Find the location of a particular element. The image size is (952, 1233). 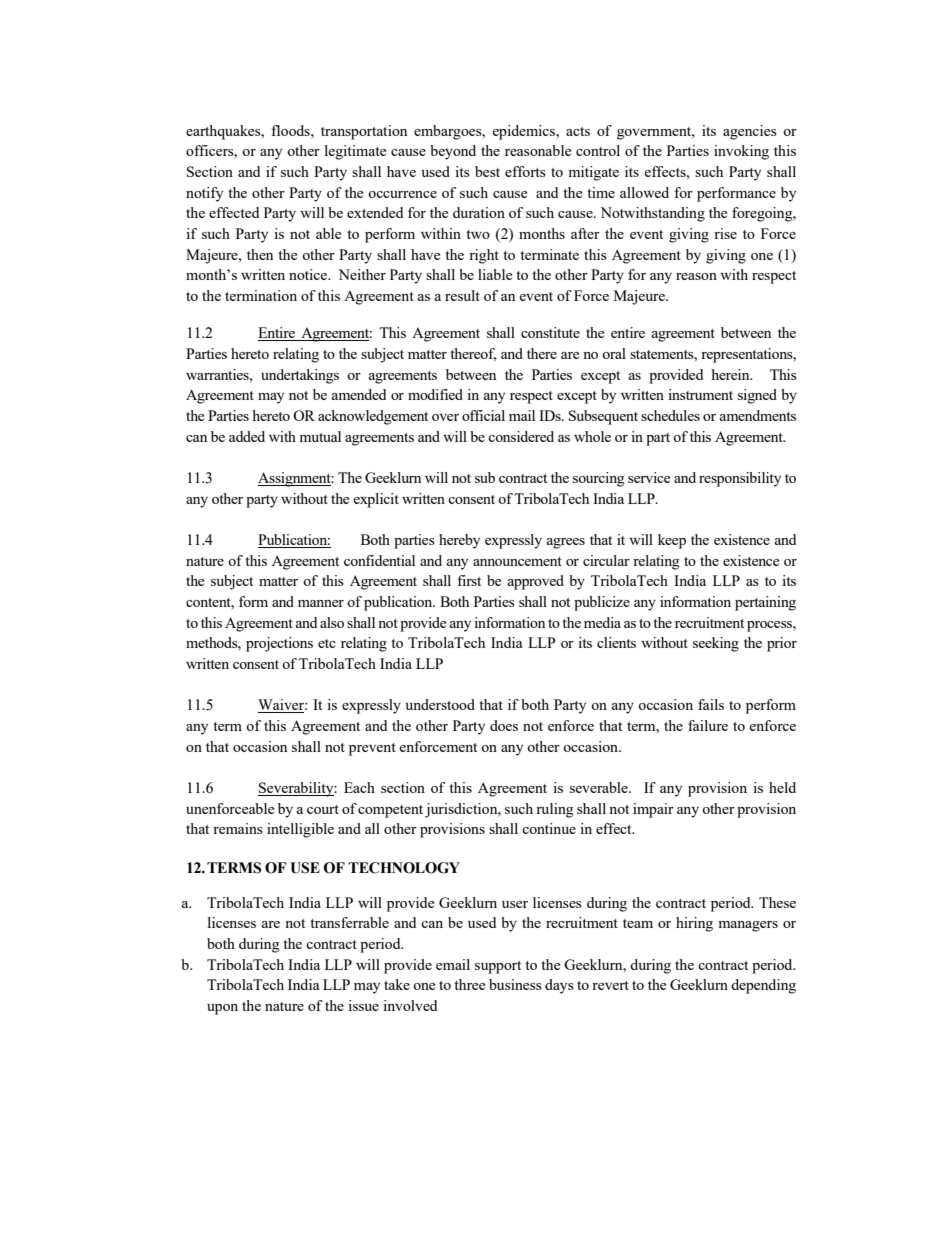

best is located at coordinates (487, 171).
